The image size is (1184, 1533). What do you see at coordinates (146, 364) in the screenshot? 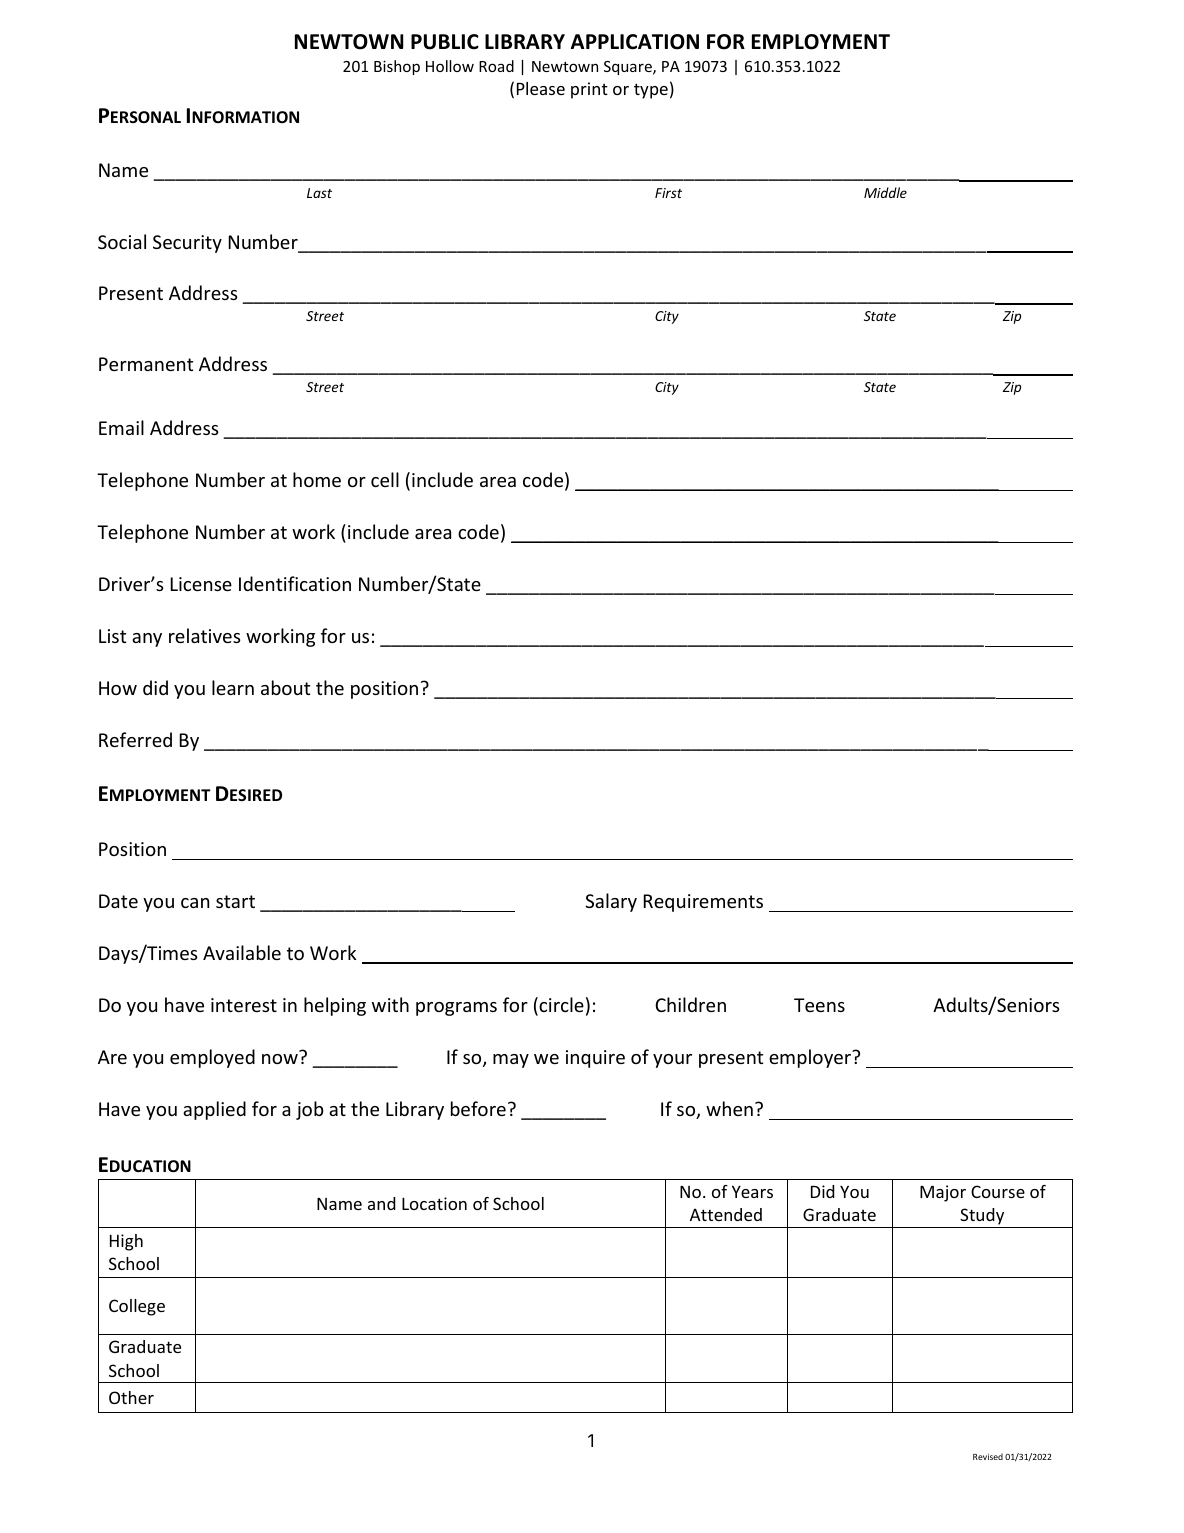
I see `Permanent` at bounding box center [146, 364].
